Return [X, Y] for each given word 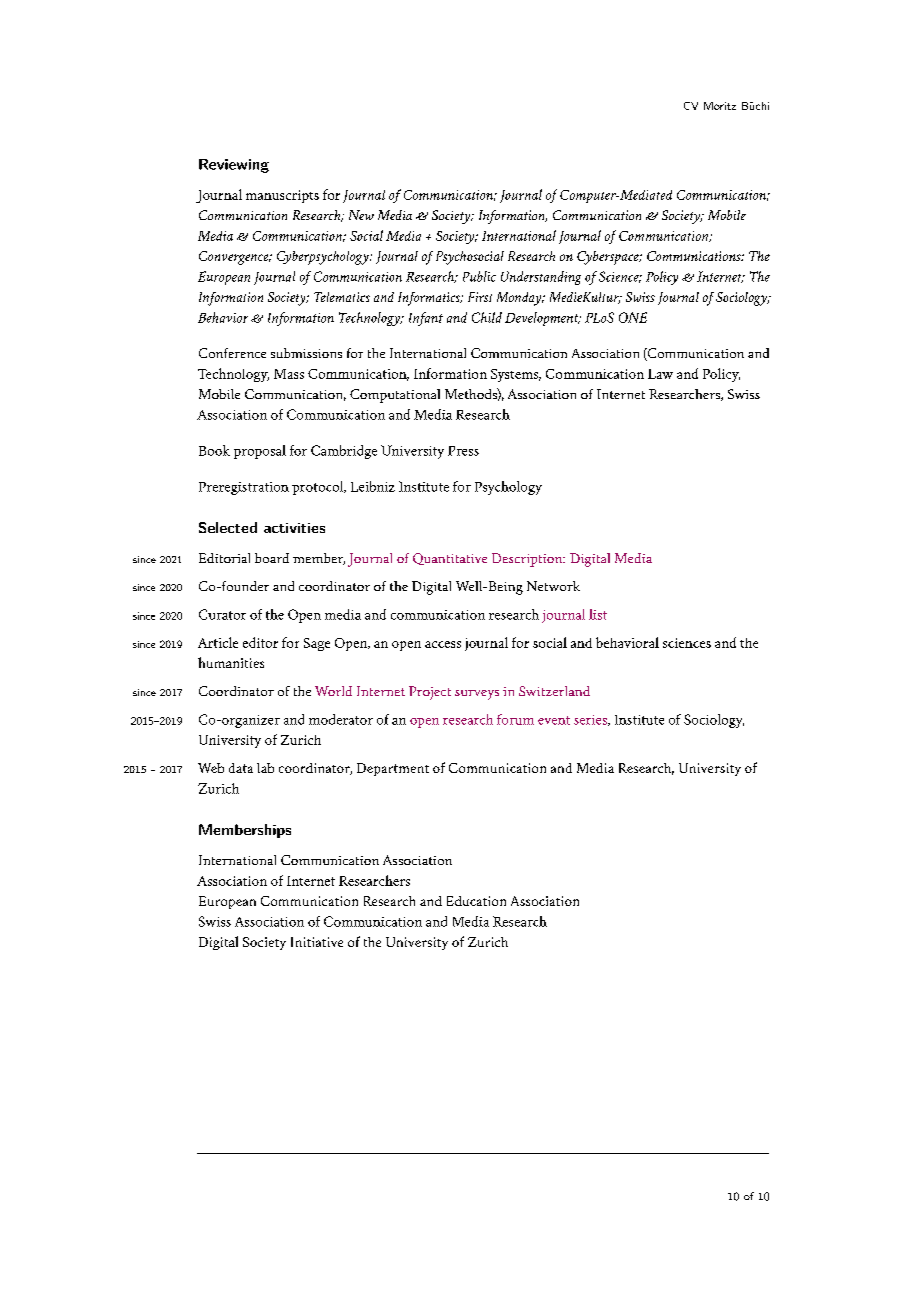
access [443, 644]
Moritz [720, 106]
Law [660, 374]
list [598, 614]
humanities [231, 662]
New [361, 215]
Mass [289, 374]
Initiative [317, 942]
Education [476, 901]
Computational [395, 396]
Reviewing [234, 166]
